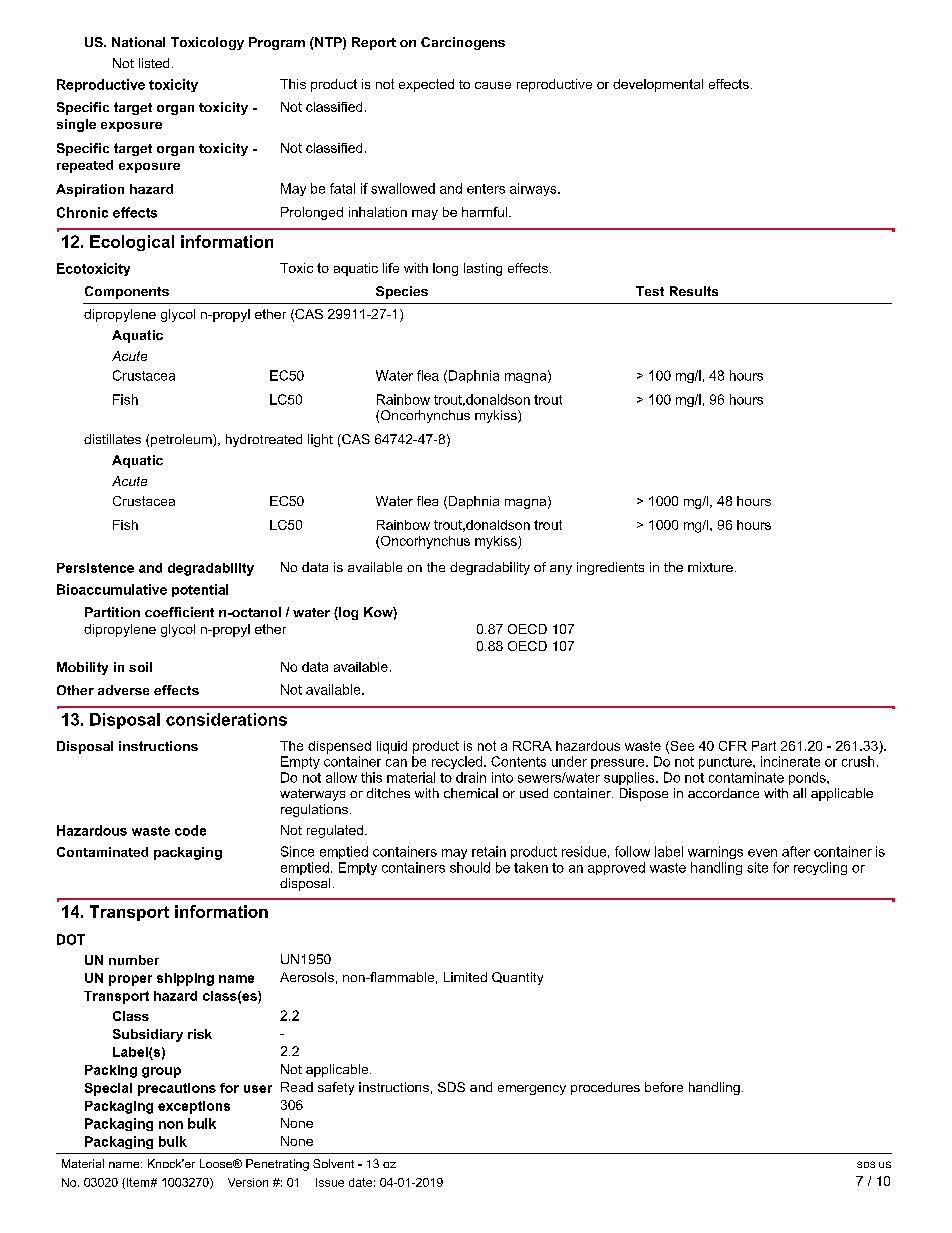  What do you see at coordinates (154, 63) in the page?
I see `listed` at bounding box center [154, 63].
